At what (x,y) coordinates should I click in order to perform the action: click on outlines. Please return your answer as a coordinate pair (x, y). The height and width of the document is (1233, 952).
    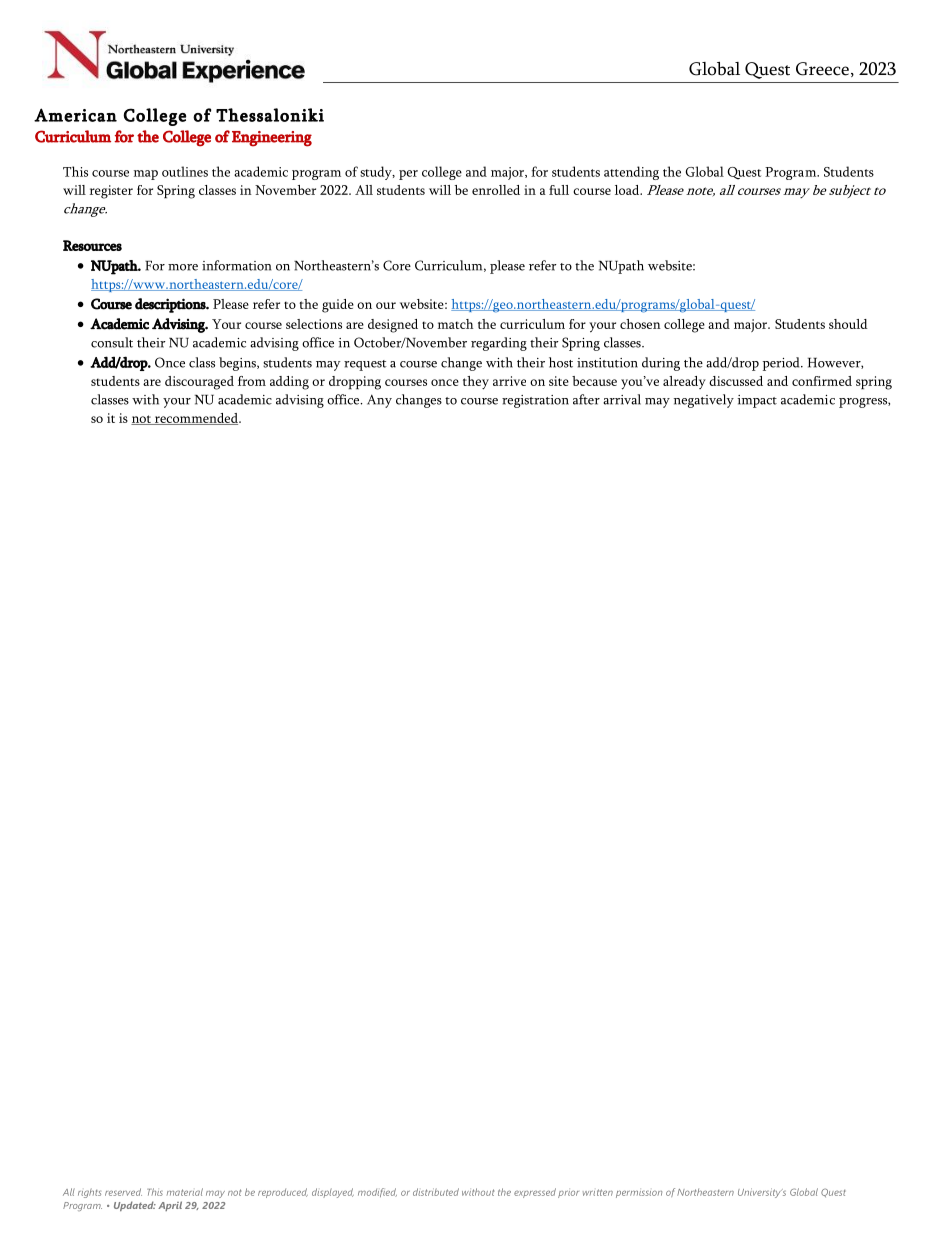
    Looking at the image, I should click on (185, 171).
